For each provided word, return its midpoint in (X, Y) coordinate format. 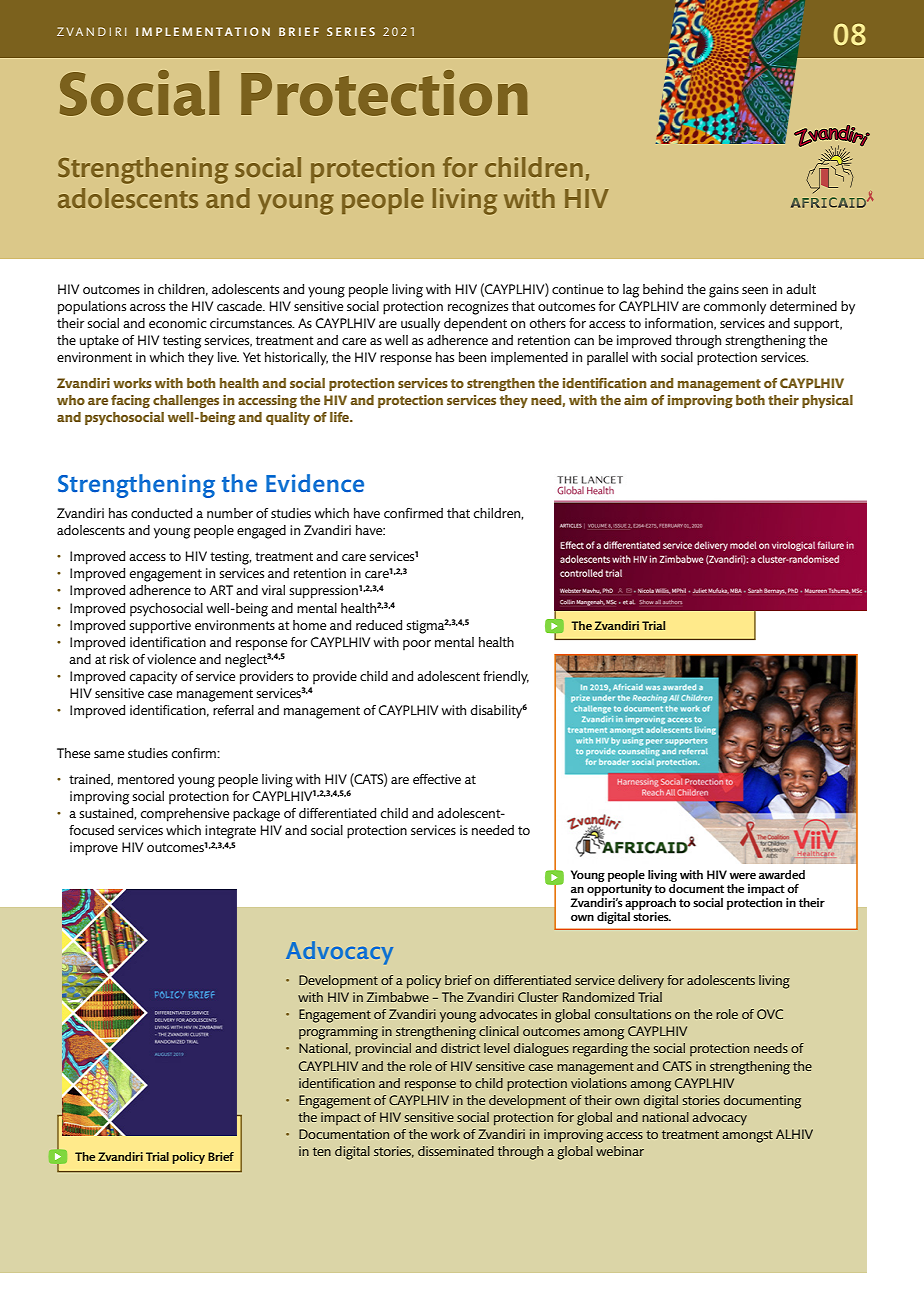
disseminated (456, 1151)
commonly (735, 308)
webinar (620, 1151)
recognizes (478, 308)
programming (338, 1033)
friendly (506, 678)
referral (233, 710)
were (742, 876)
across (147, 307)
